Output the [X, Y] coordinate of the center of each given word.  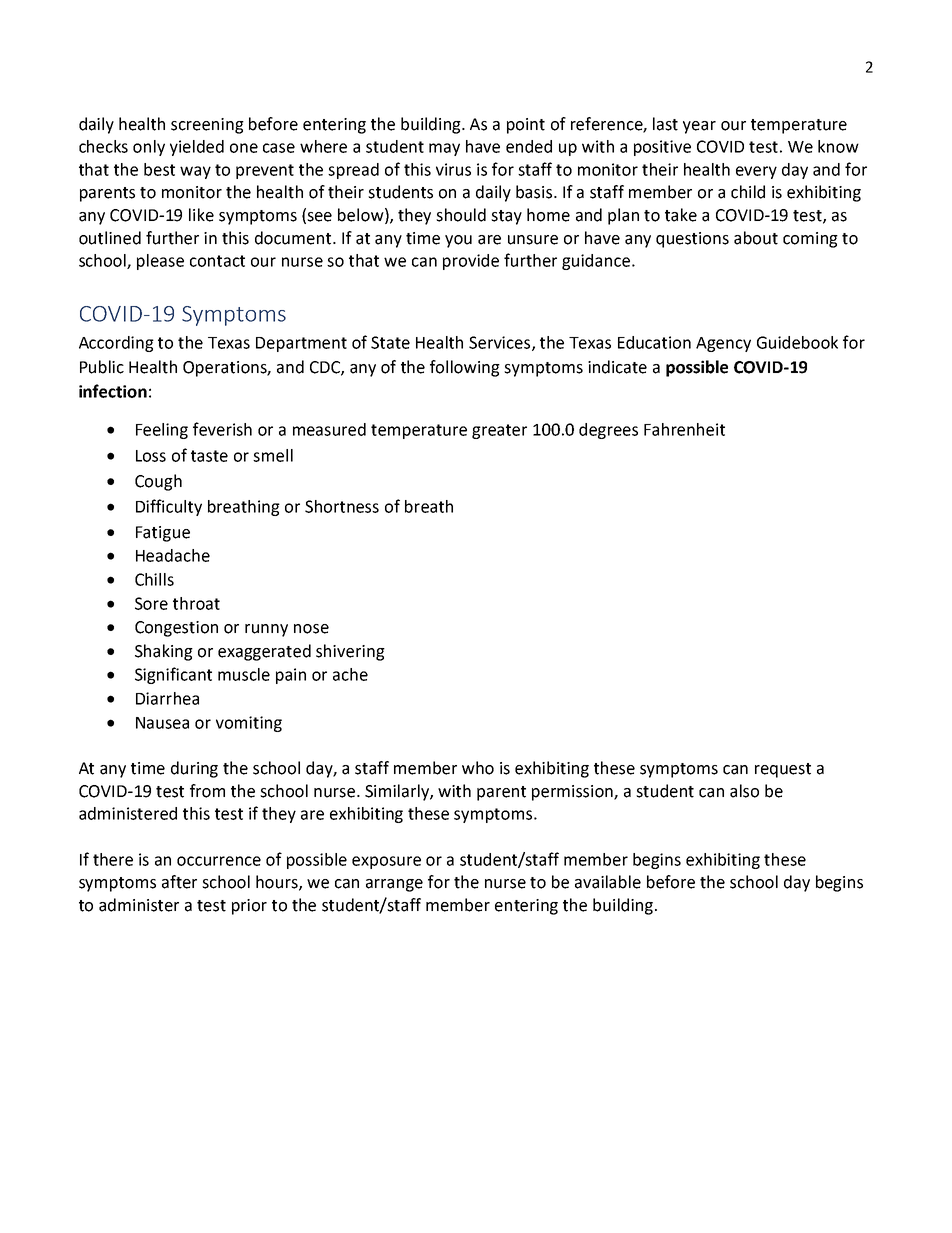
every [756, 172]
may [444, 149]
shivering [350, 652]
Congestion [176, 629]
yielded [197, 148]
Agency [723, 344]
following [465, 368]
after [179, 882]
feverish [222, 429]
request [783, 770]
